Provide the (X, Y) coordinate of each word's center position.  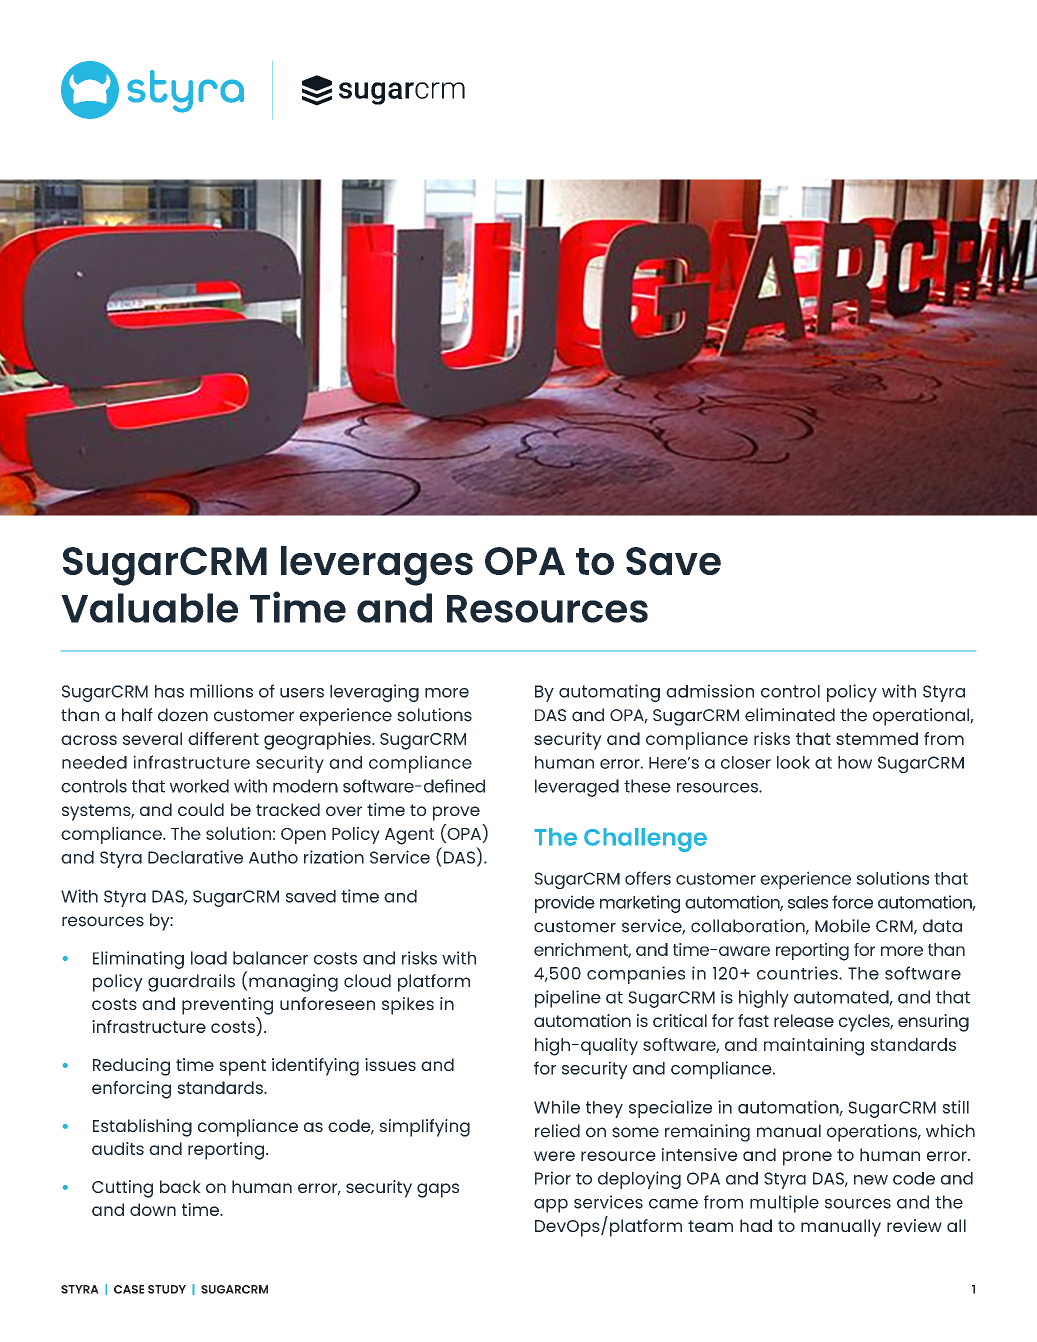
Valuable (149, 608)
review (914, 1225)
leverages (377, 566)
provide (565, 904)
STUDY (167, 1289)
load (209, 958)
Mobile (842, 926)
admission (710, 691)
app (551, 1206)
